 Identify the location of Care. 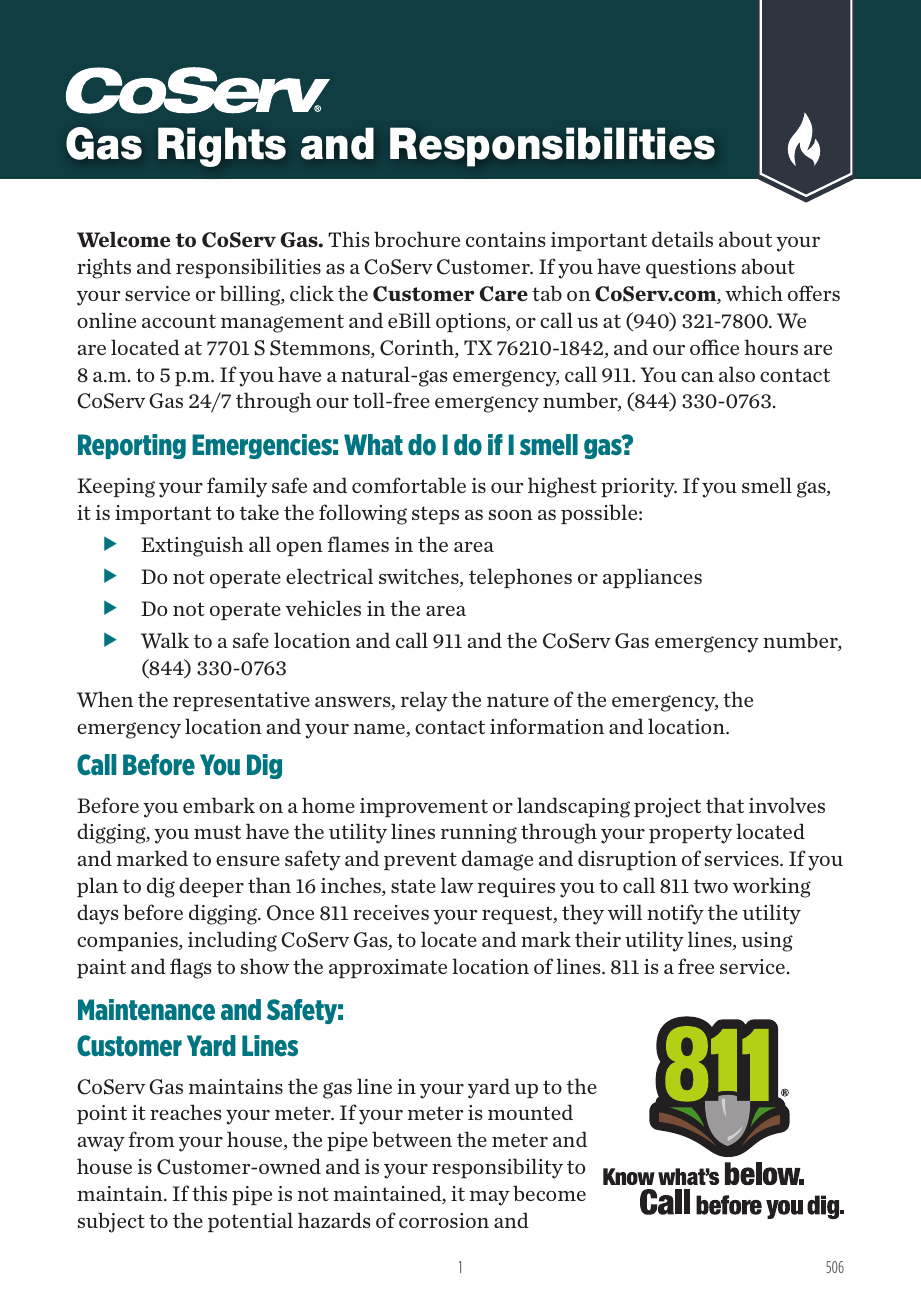
(504, 294).
